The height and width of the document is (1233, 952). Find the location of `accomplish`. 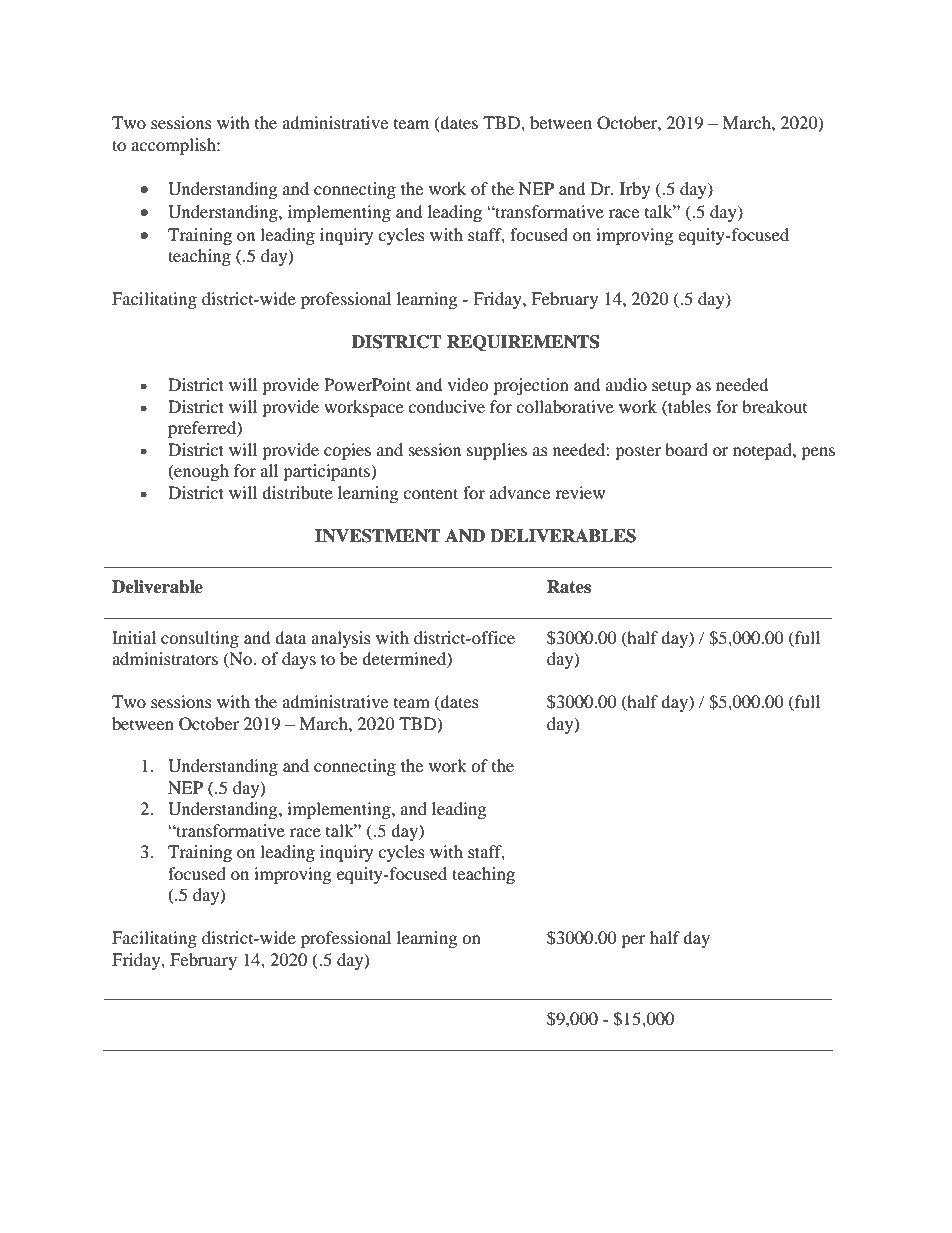

accomplish is located at coordinates (174, 146).
